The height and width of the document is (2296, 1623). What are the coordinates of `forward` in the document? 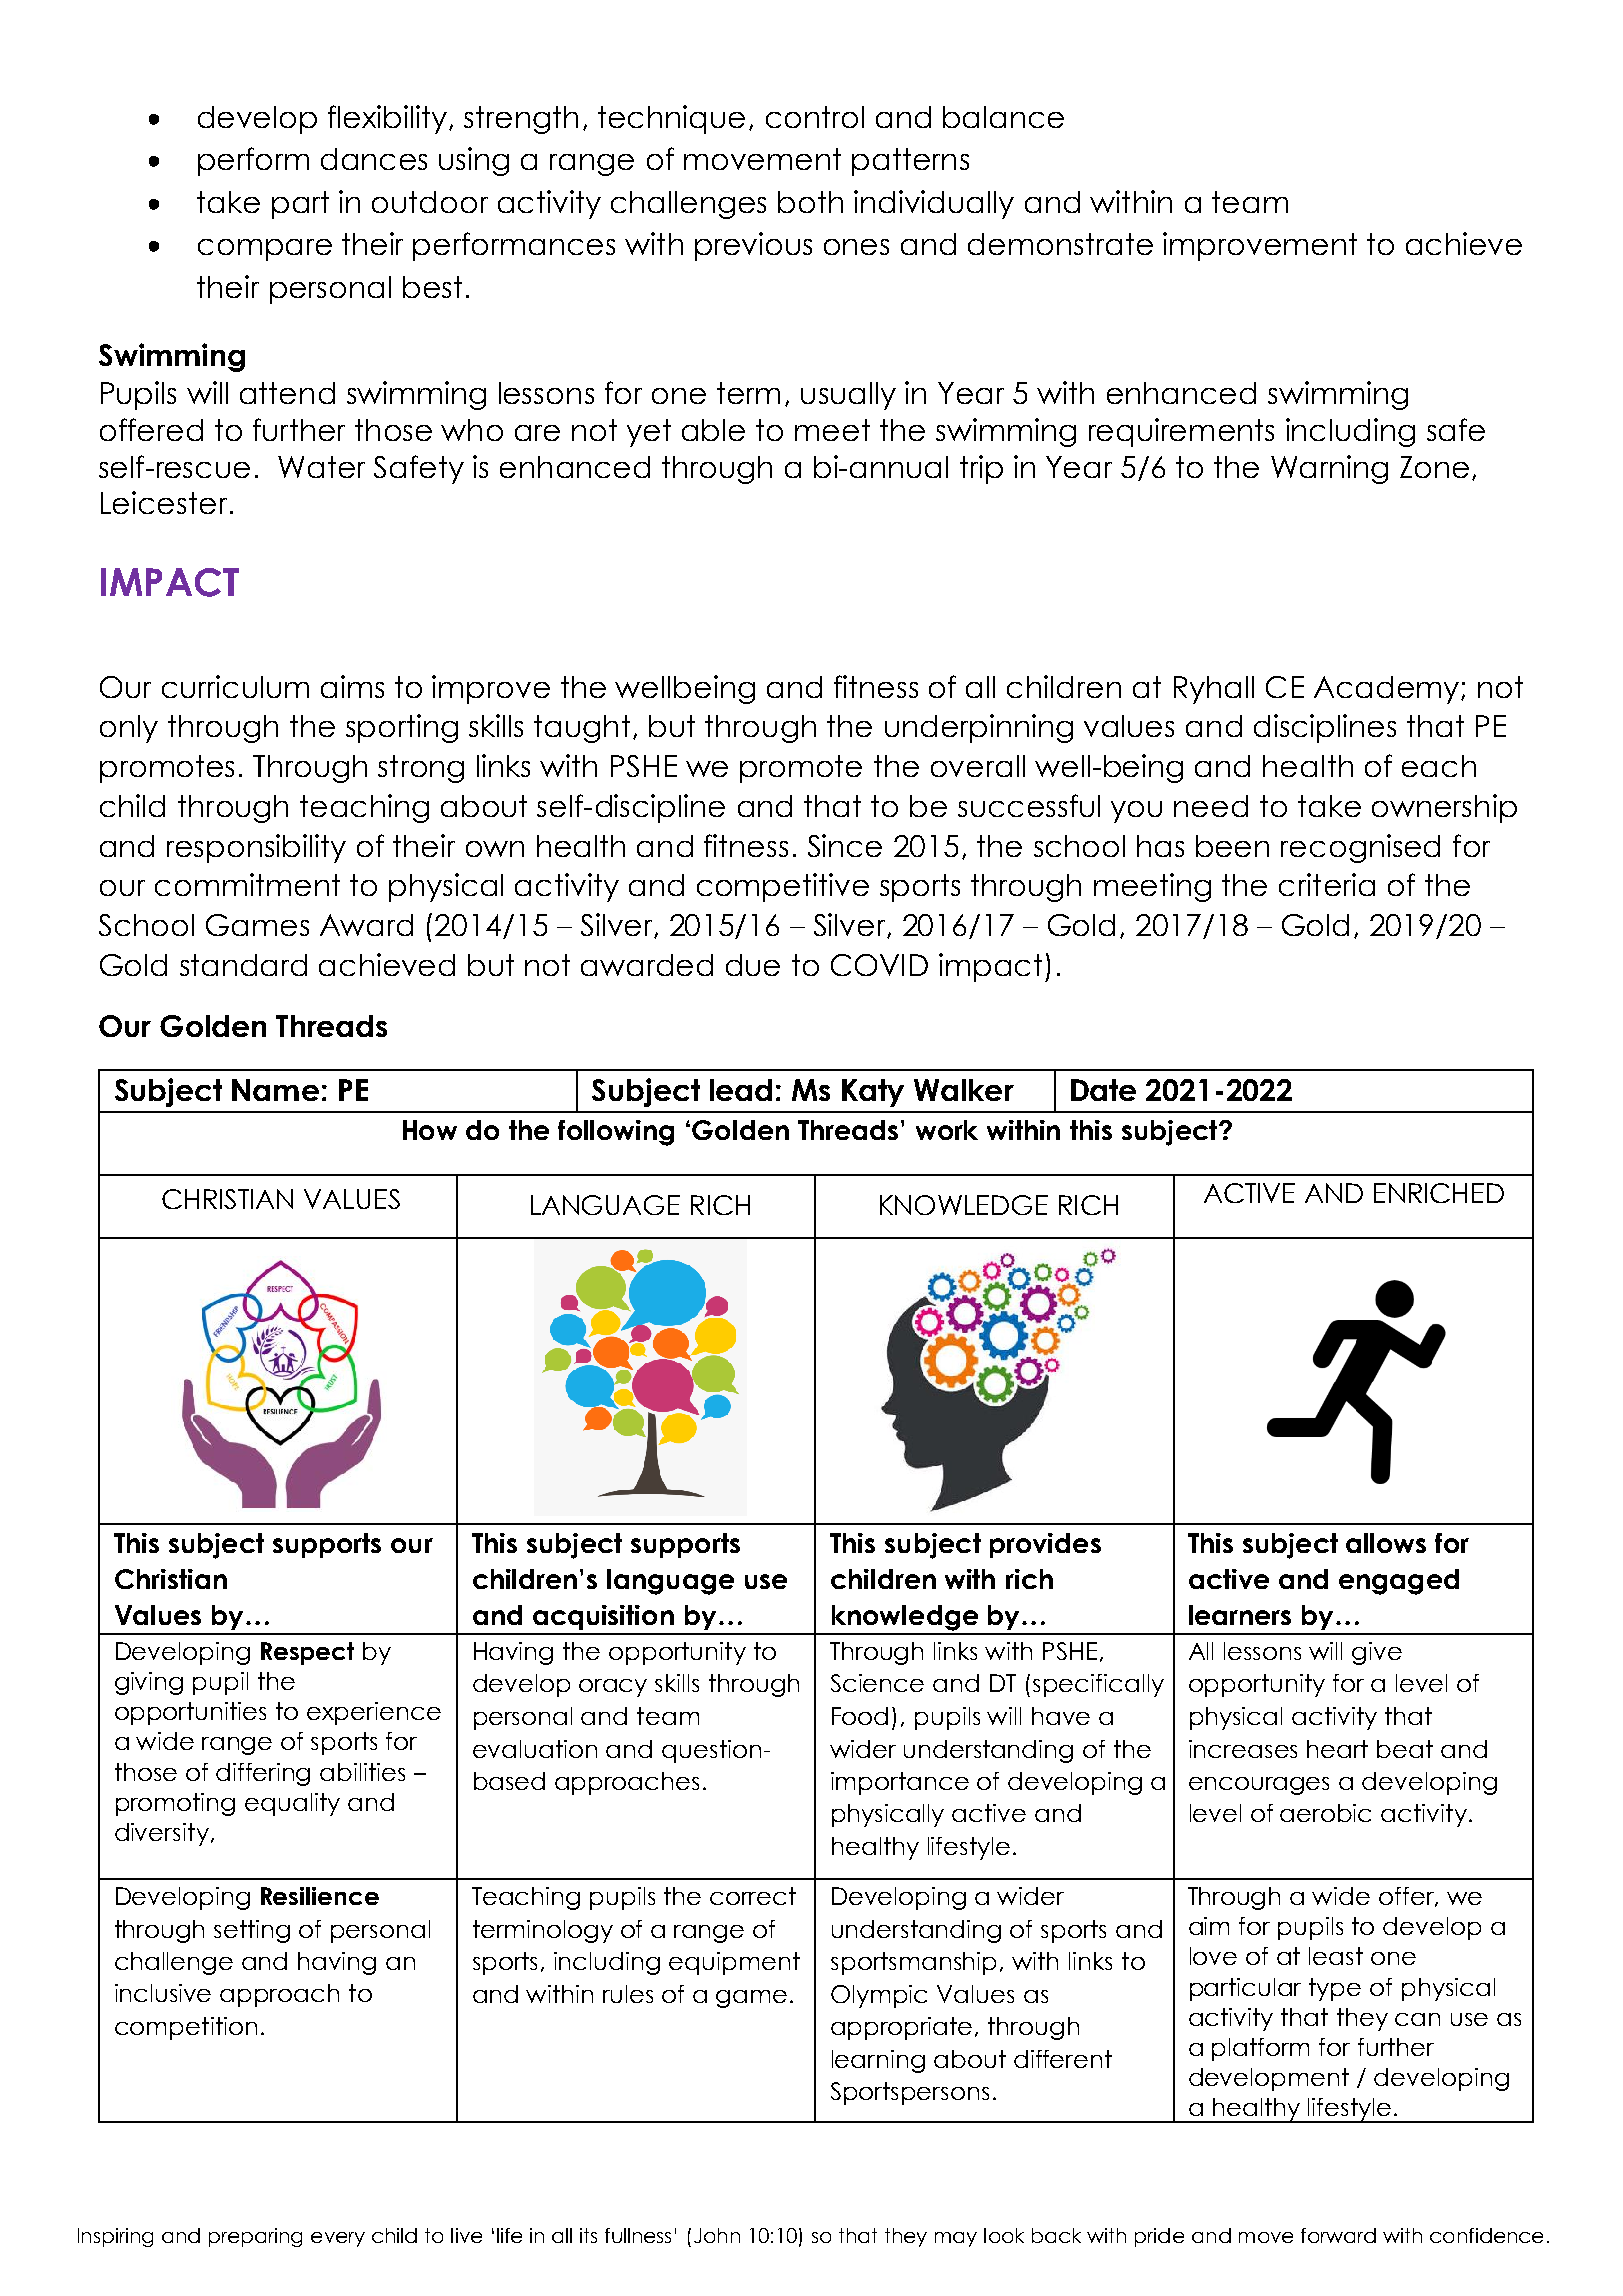 It's located at (1338, 2235).
